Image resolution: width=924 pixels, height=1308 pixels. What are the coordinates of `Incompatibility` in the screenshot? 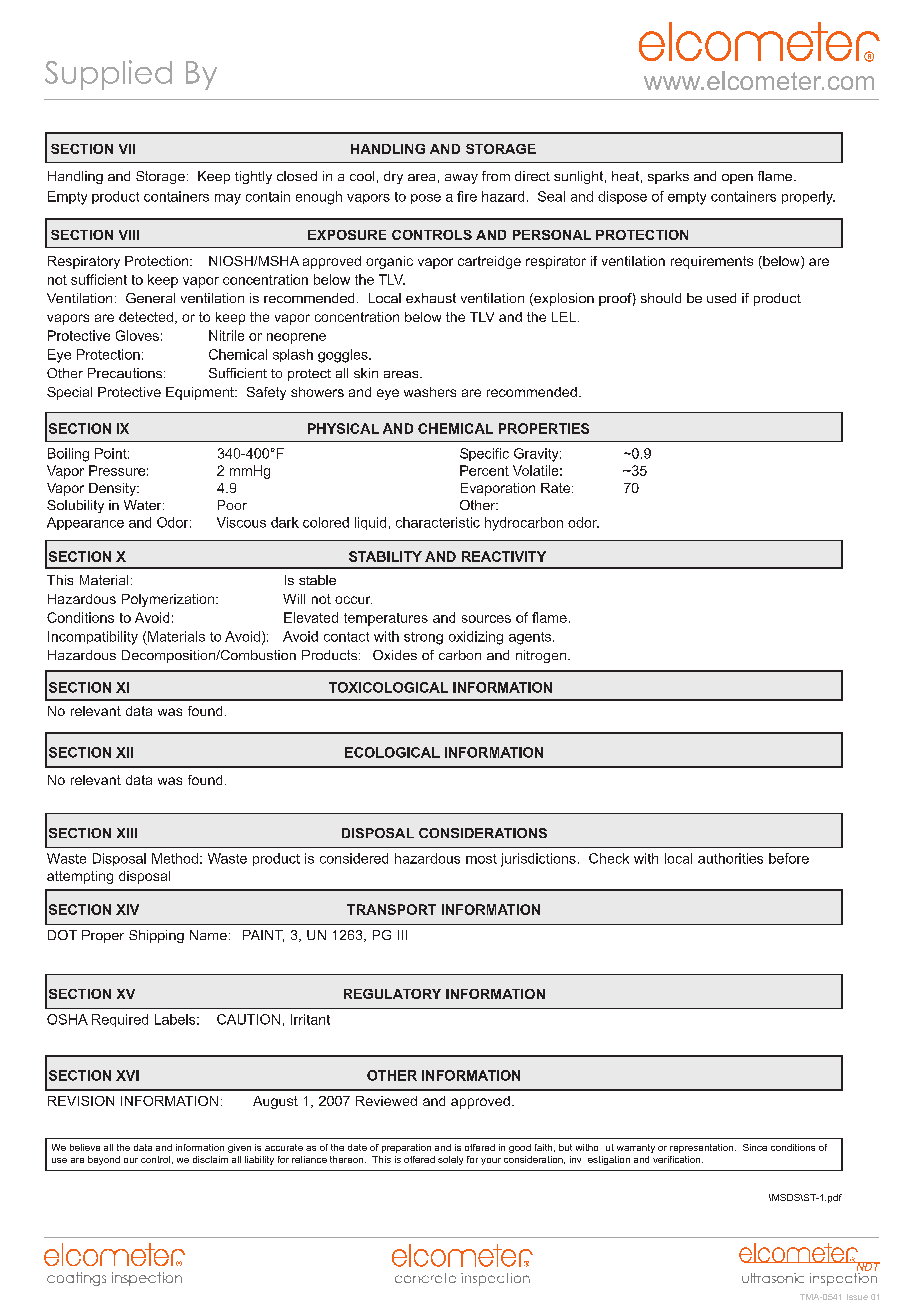 It's located at (93, 638).
